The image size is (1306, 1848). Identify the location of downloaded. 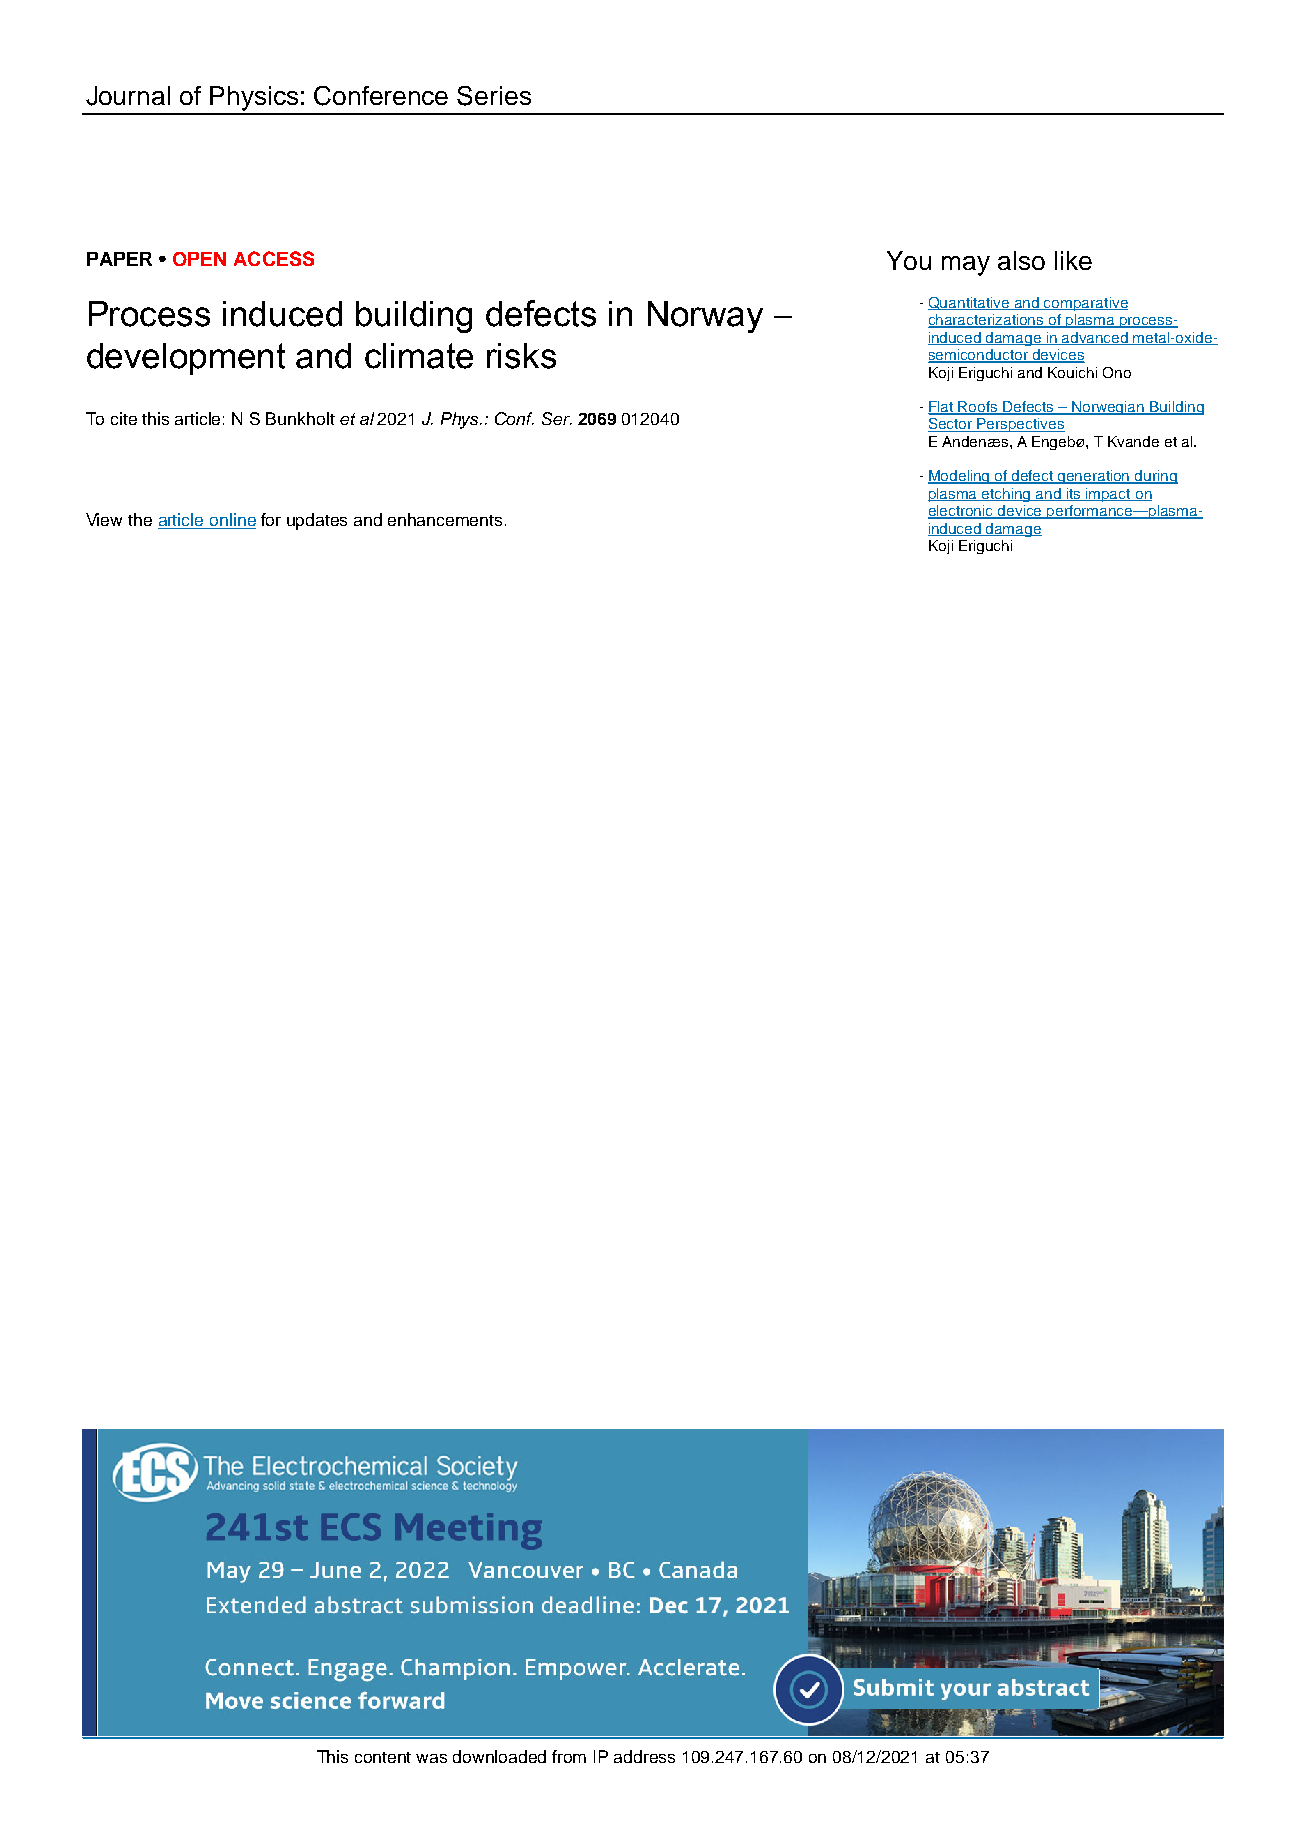
(499, 1756).
